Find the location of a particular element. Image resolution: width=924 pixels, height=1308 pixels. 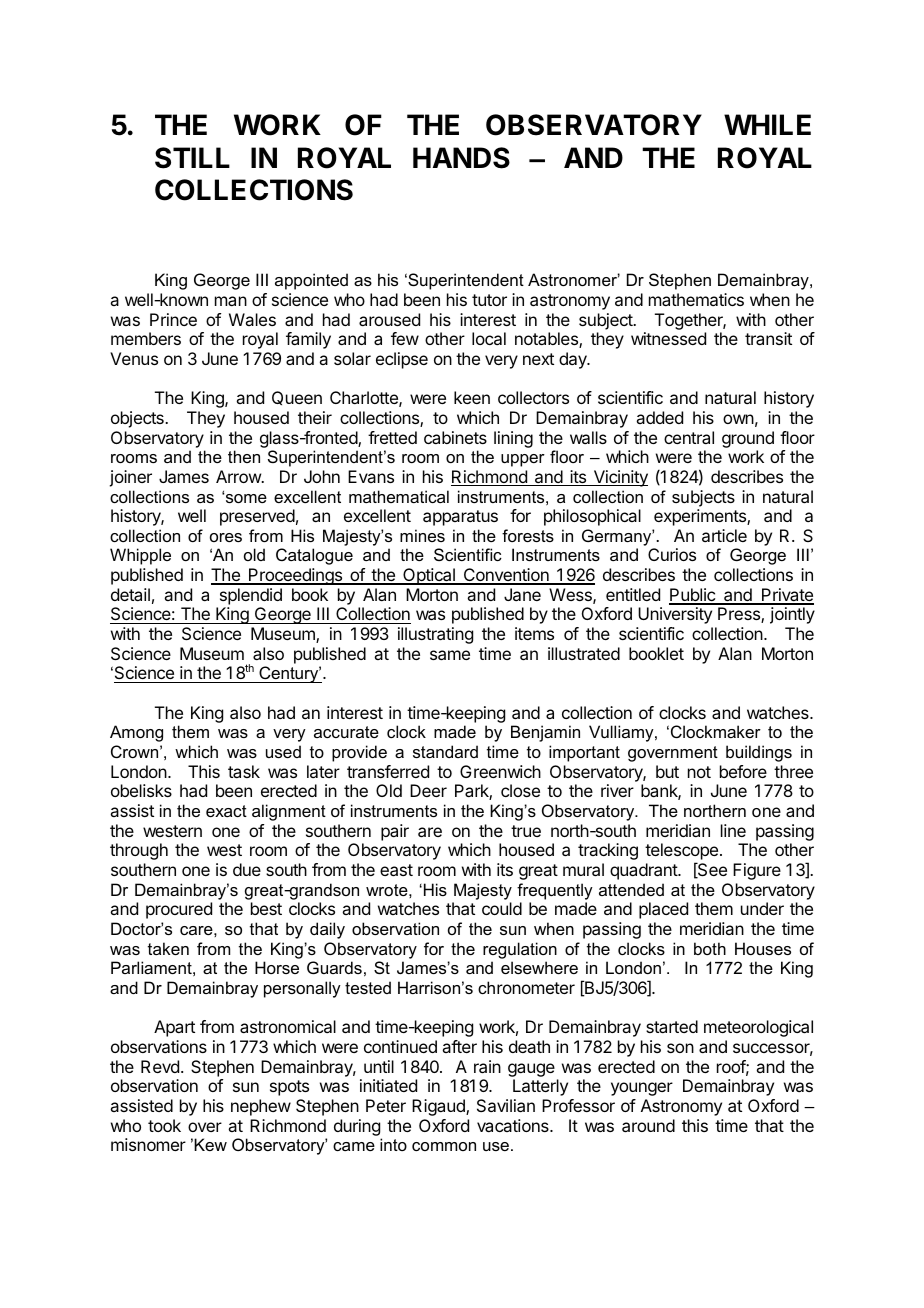

STILL is located at coordinates (192, 158).
